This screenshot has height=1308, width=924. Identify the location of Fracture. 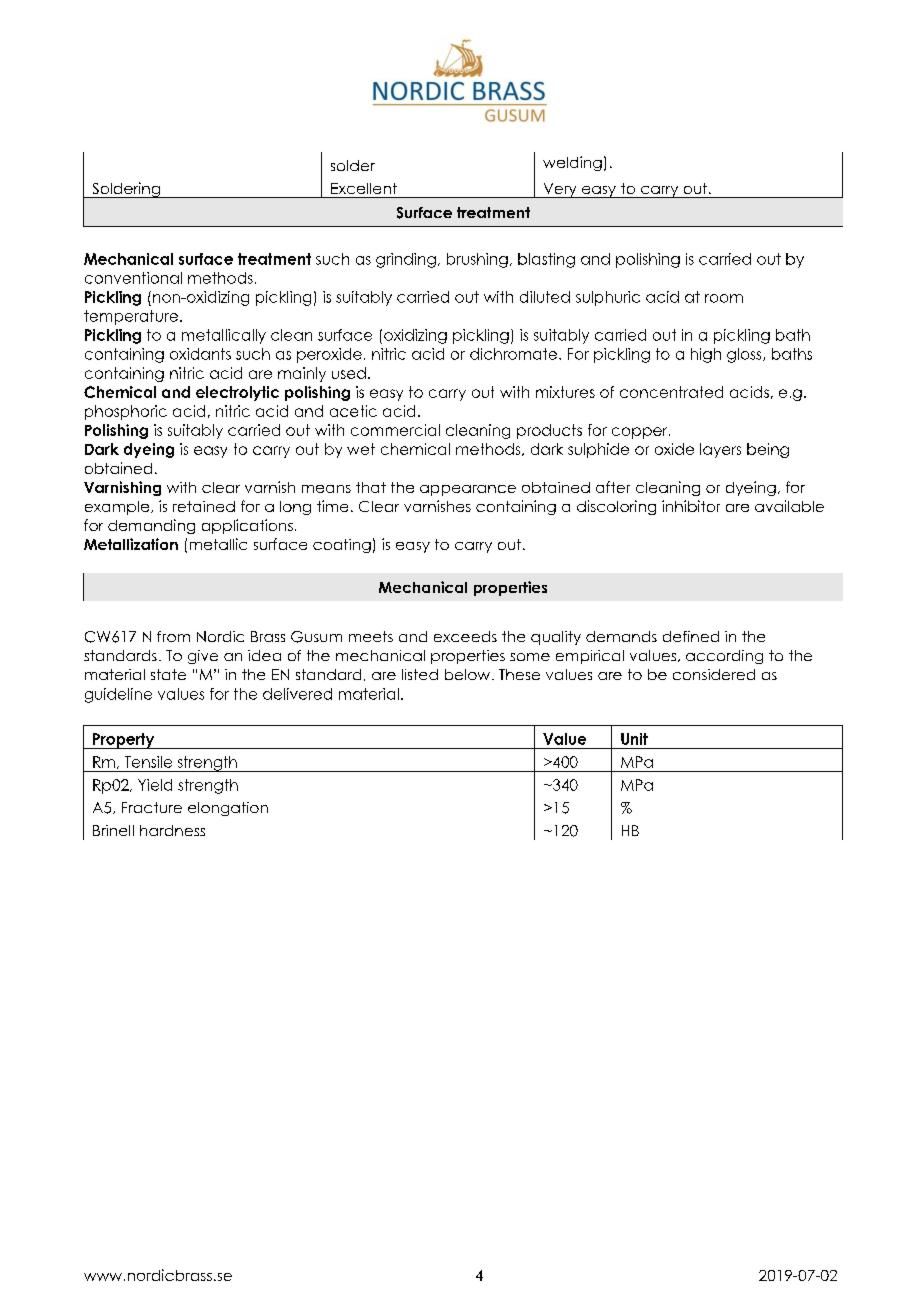
(152, 807).
